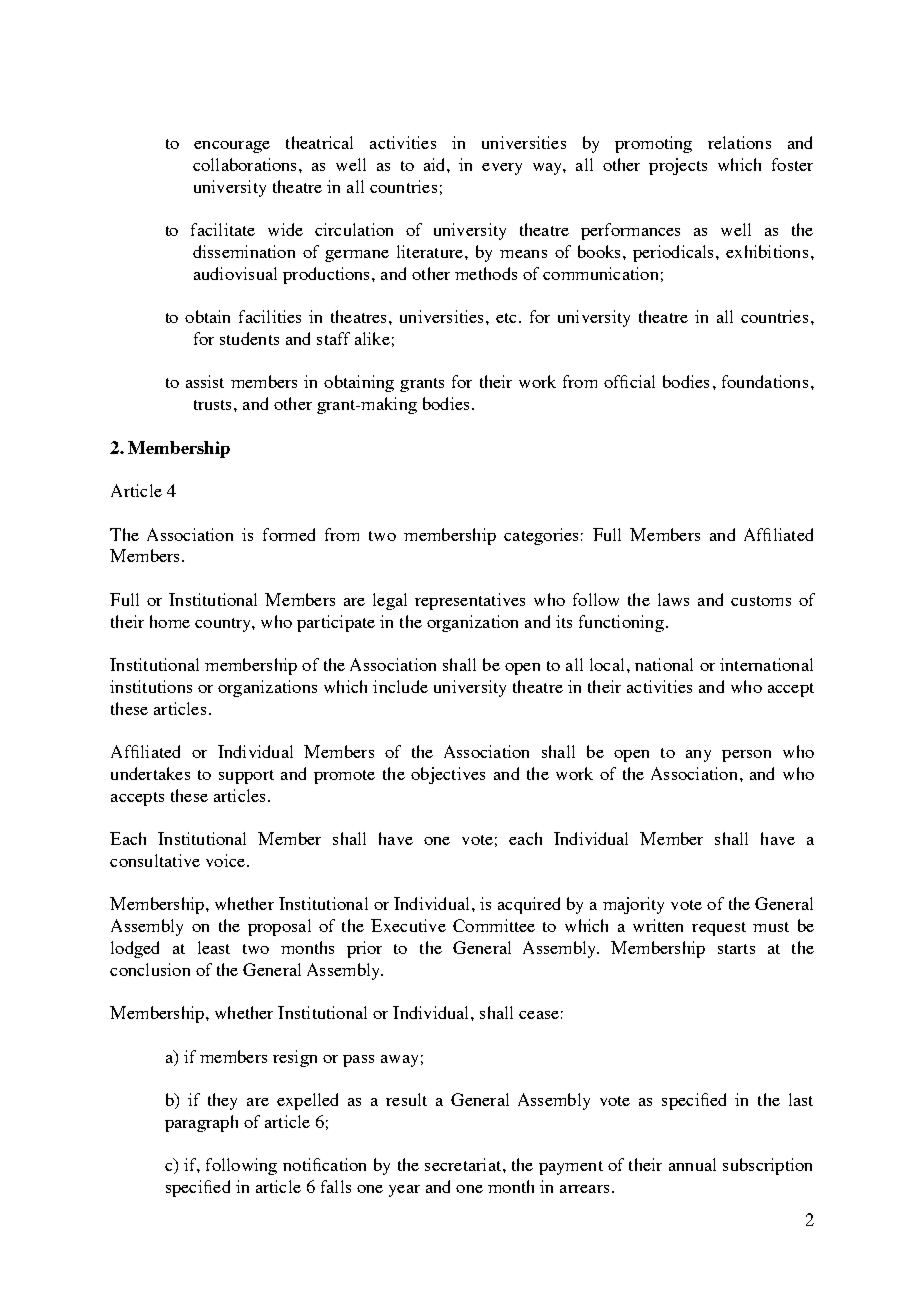  Describe the element at coordinates (201, 1123) in the screenshot. I see `paragraph` at that location.
